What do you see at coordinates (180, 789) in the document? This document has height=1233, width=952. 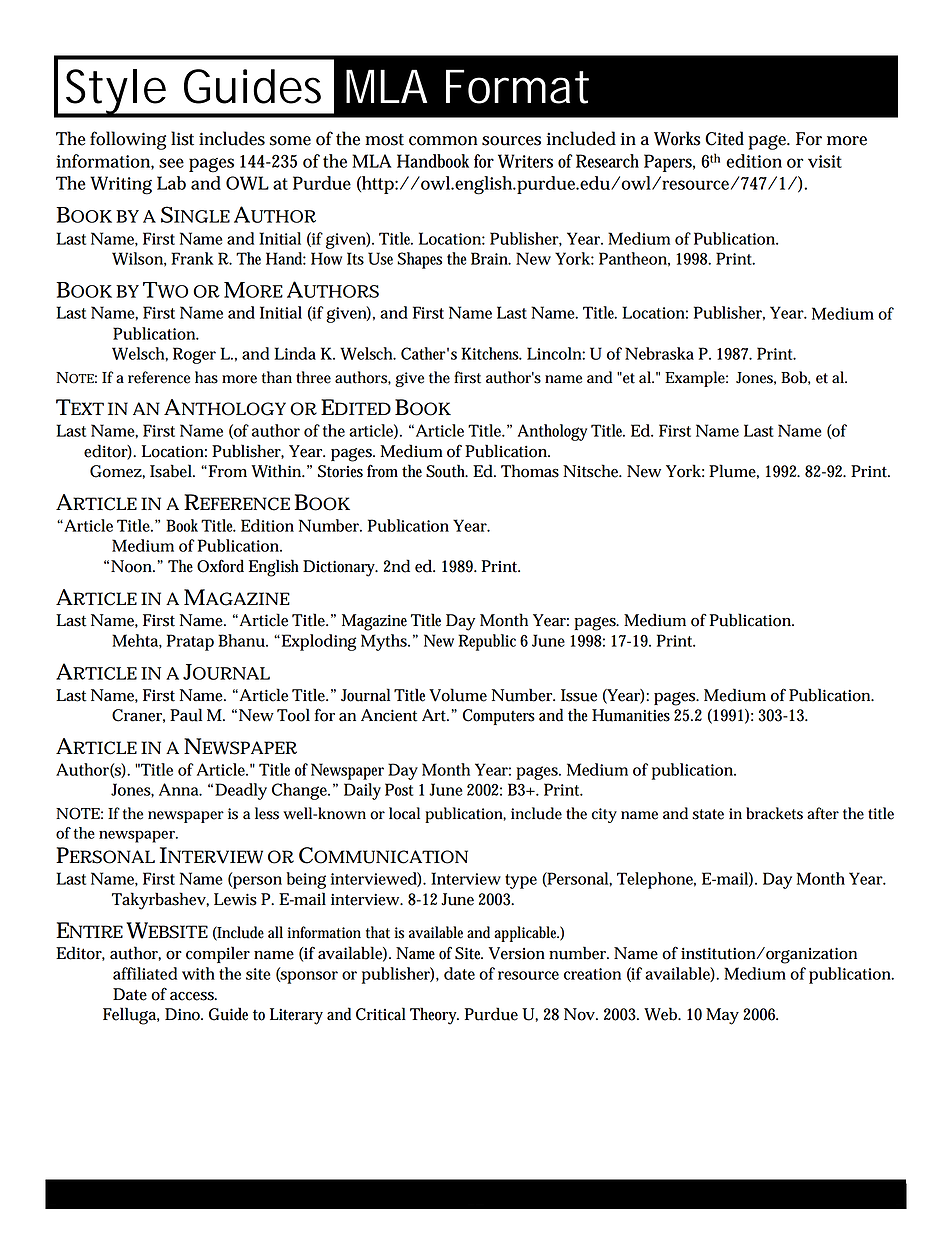 I see `Anna` at bounding box center [180, 789].
